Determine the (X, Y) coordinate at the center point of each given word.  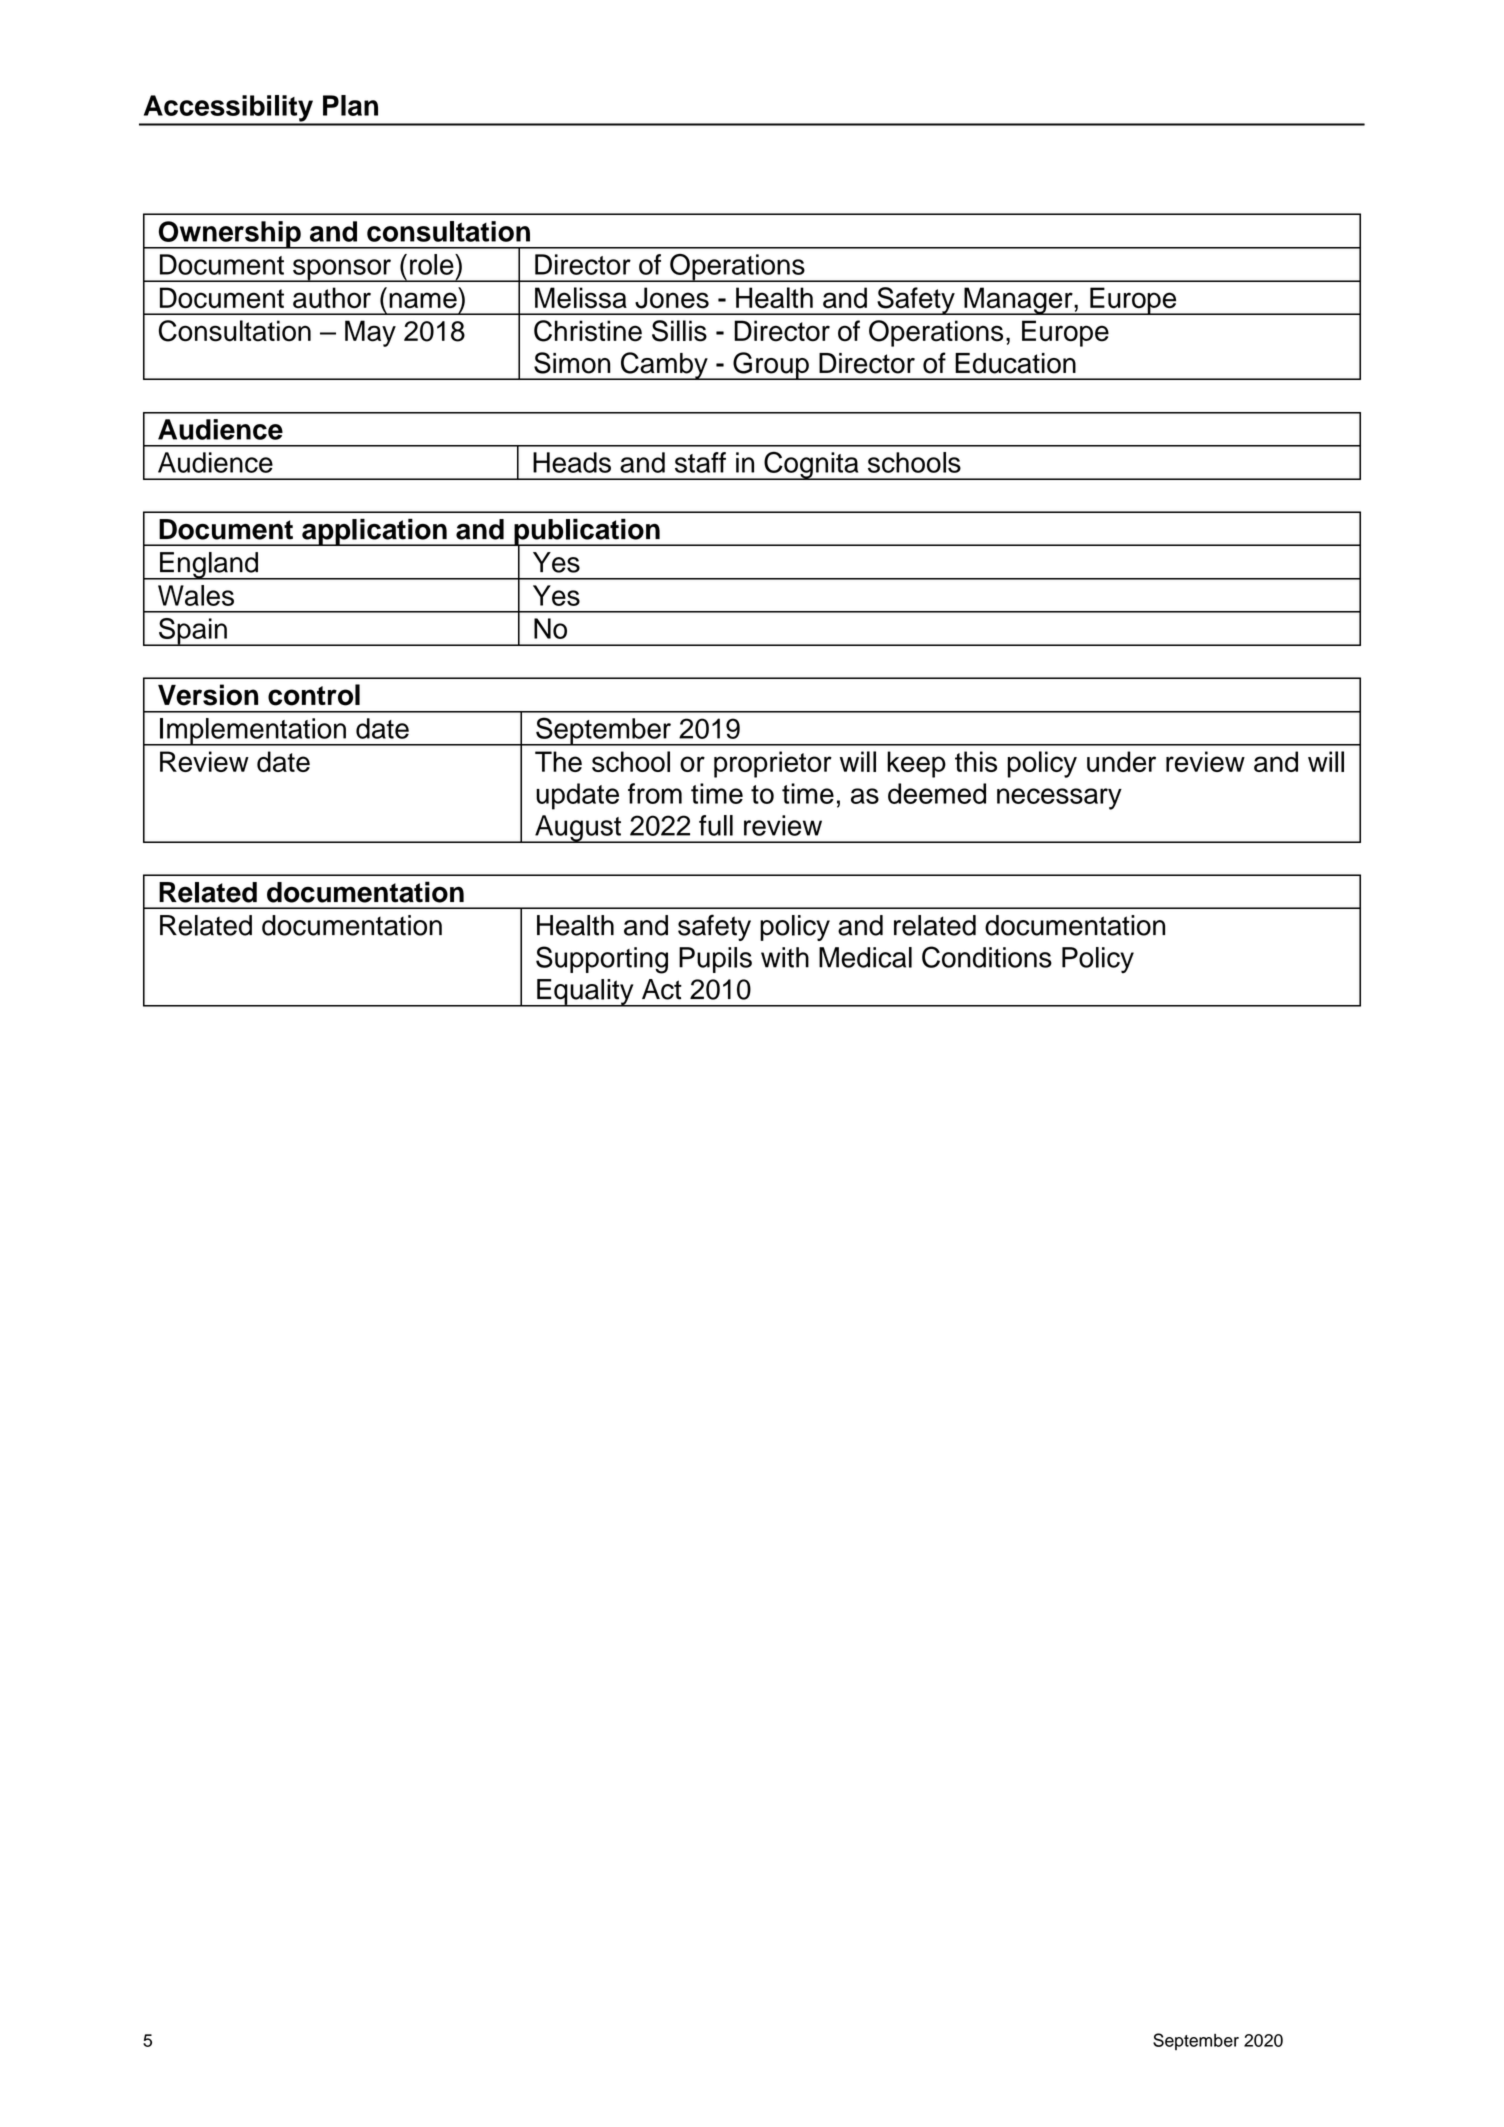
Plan (350, 105)
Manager (1018, 301)
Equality (585, 993)
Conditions (987, 957)
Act (662, 989)
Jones (672, 298)
